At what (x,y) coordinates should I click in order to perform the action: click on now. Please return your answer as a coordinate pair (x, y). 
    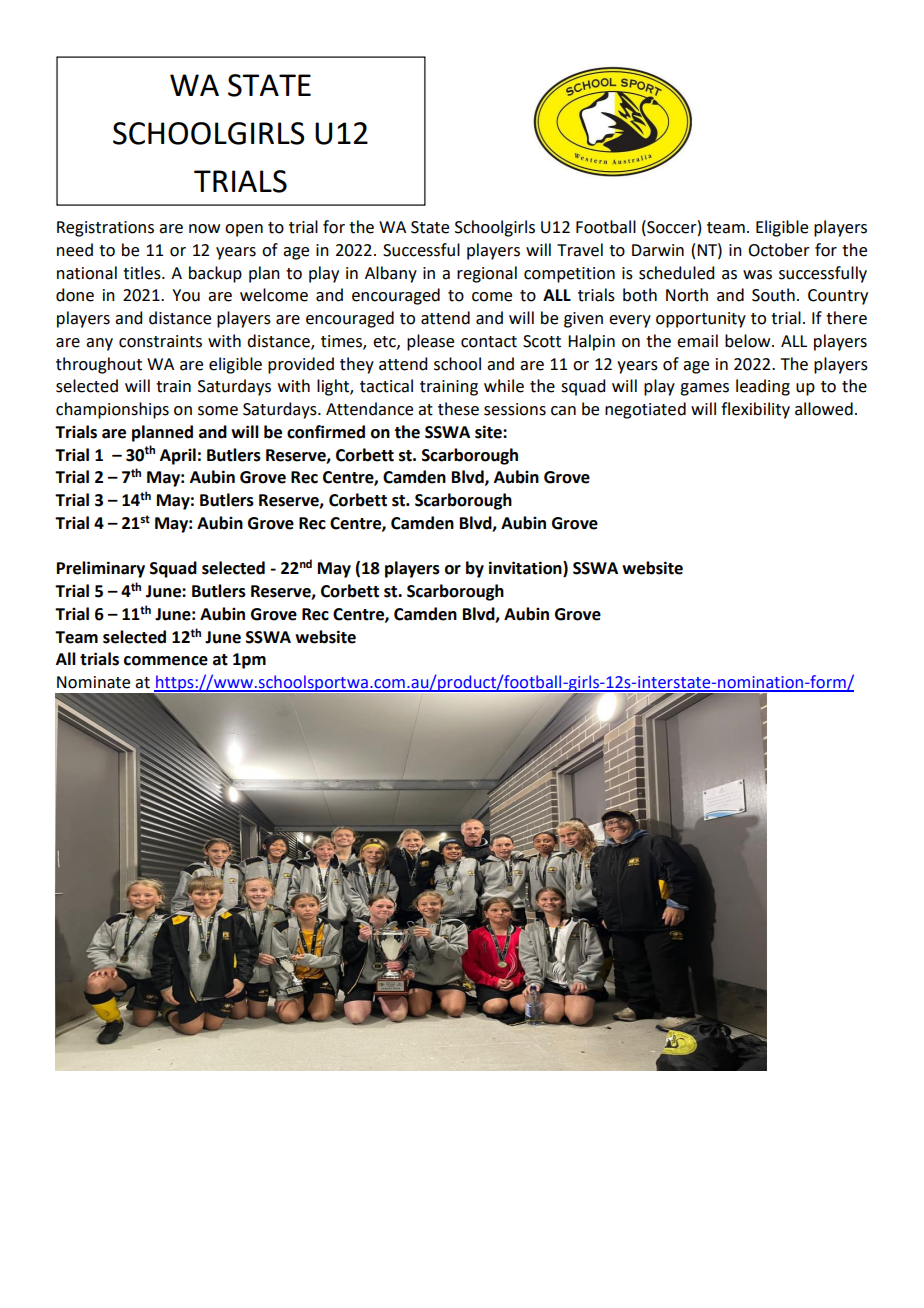
    Looking at the image, I should click on (204, 229).
